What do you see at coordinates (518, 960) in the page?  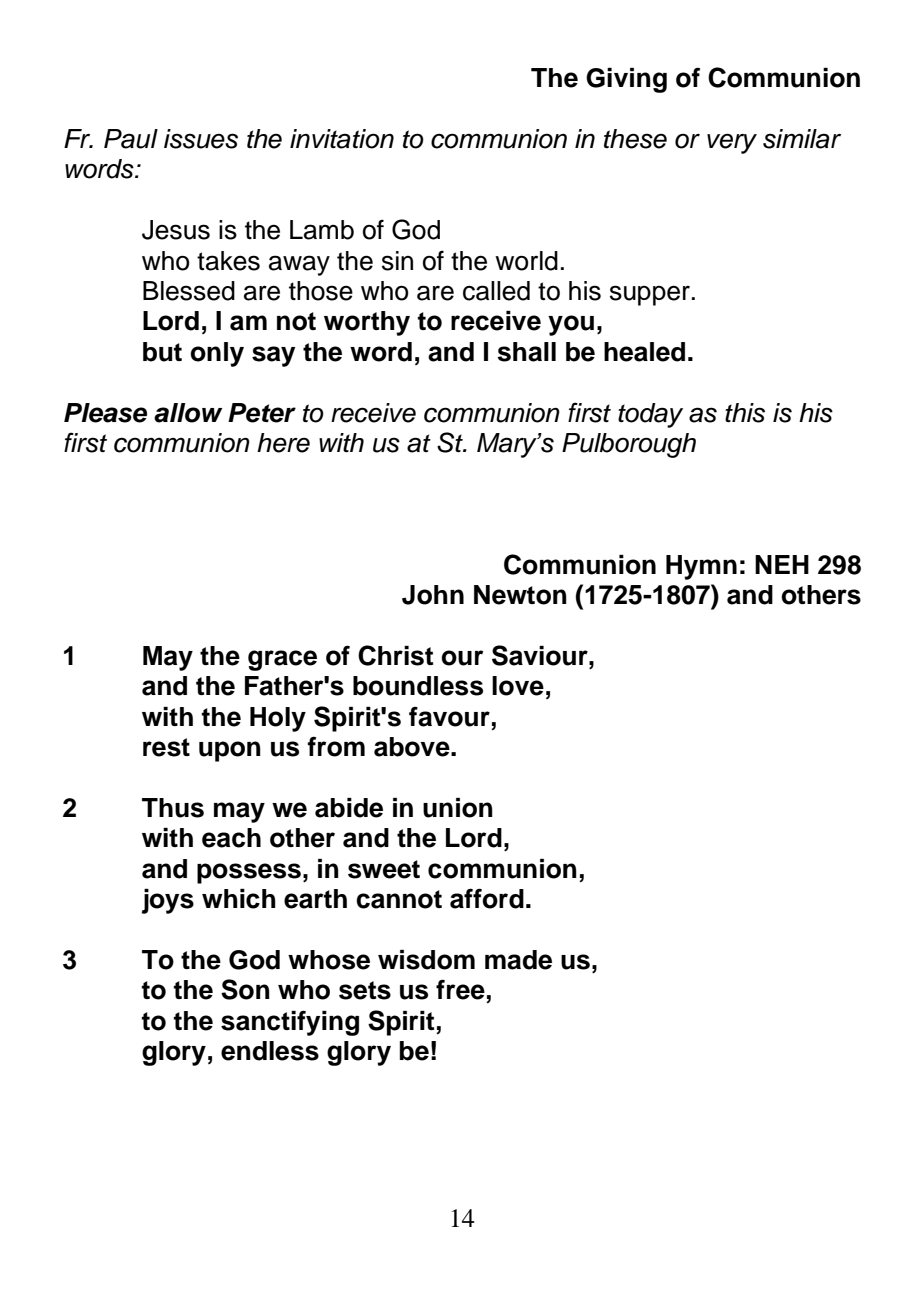 I see `made` at bounding box center [518, 960].
